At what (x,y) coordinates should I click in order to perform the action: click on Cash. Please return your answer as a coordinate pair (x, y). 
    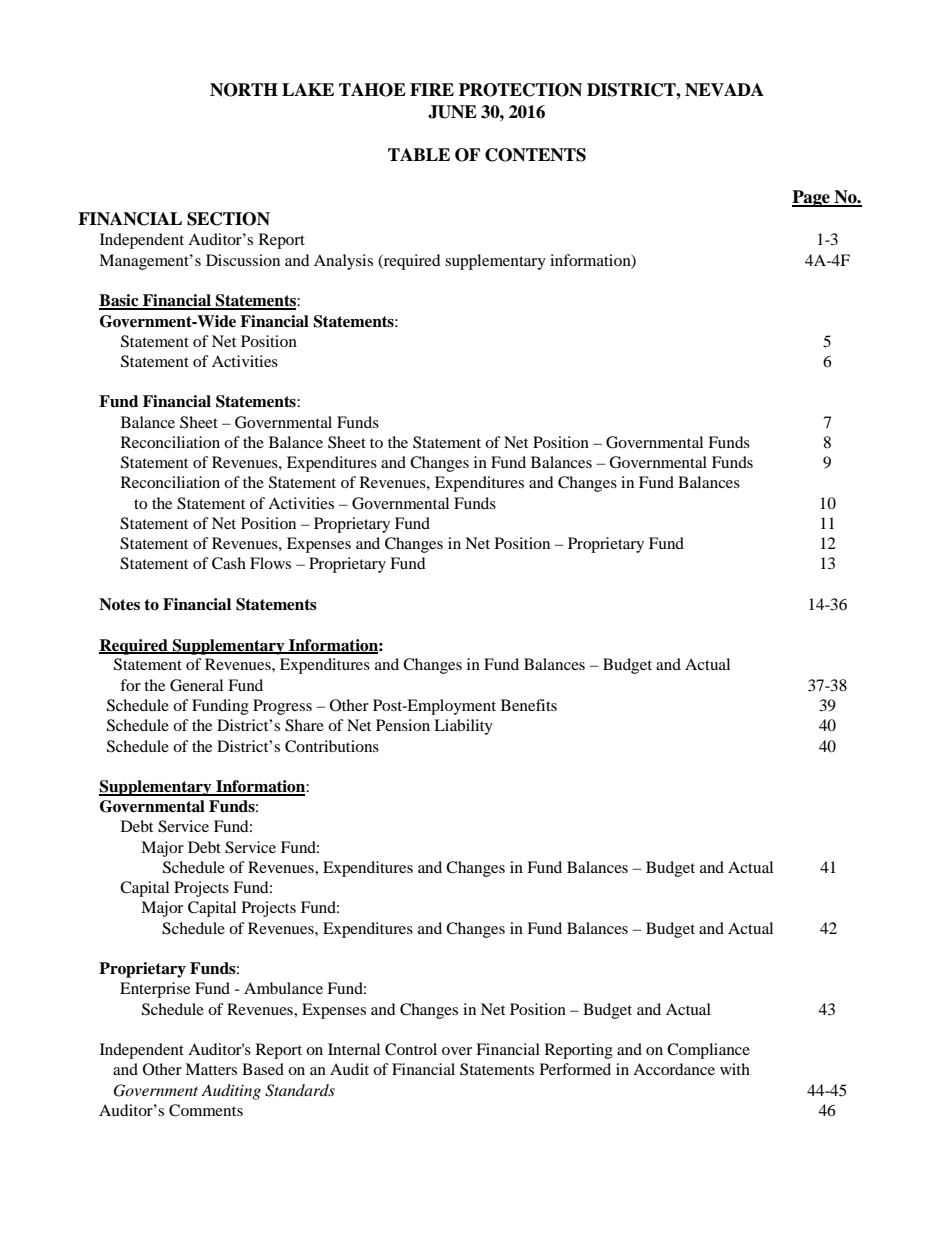
    Looking at the image, I should click on (229, 563).
